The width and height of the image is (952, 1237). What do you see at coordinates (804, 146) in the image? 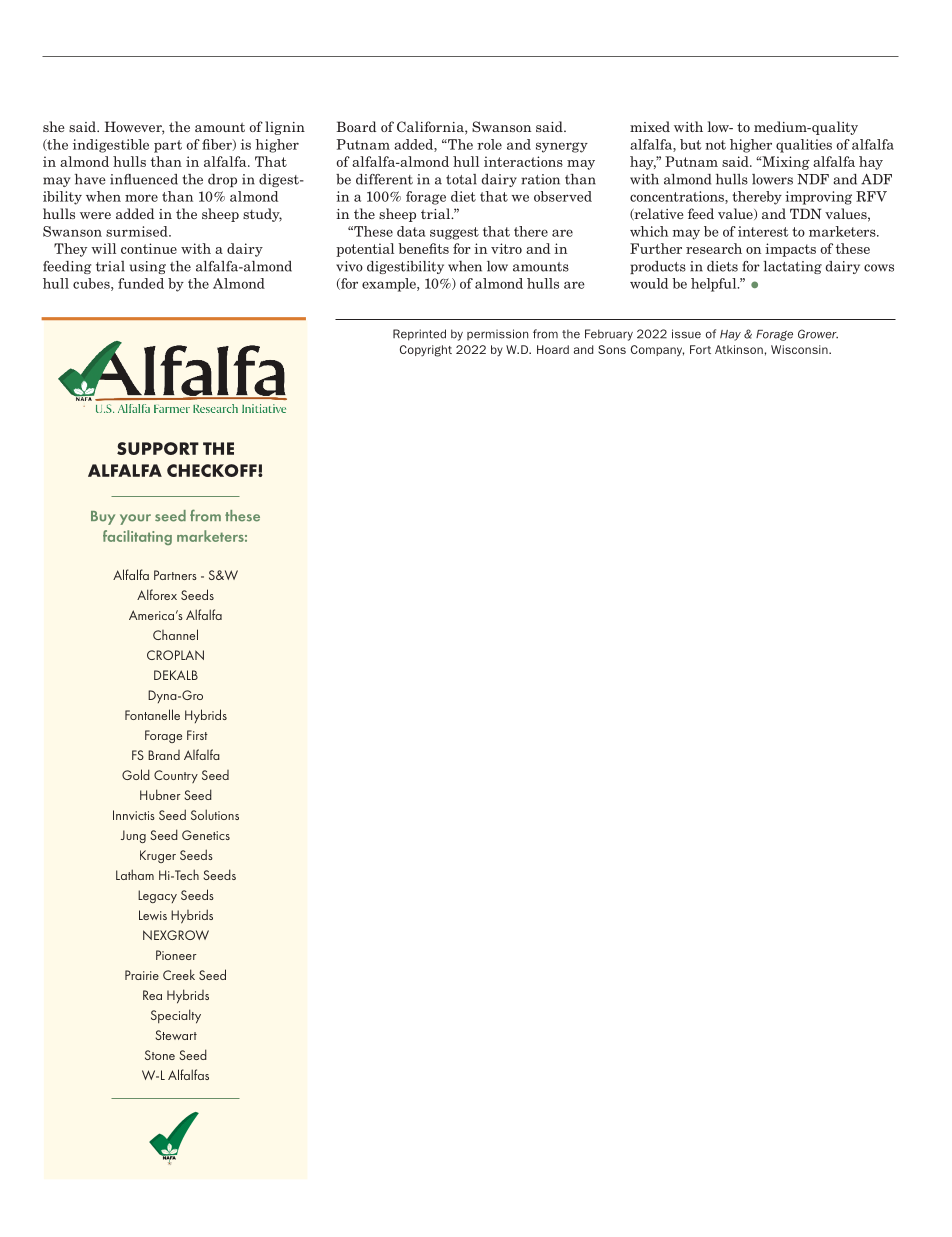
I see `qualities` at bounding box center [804, 146].
